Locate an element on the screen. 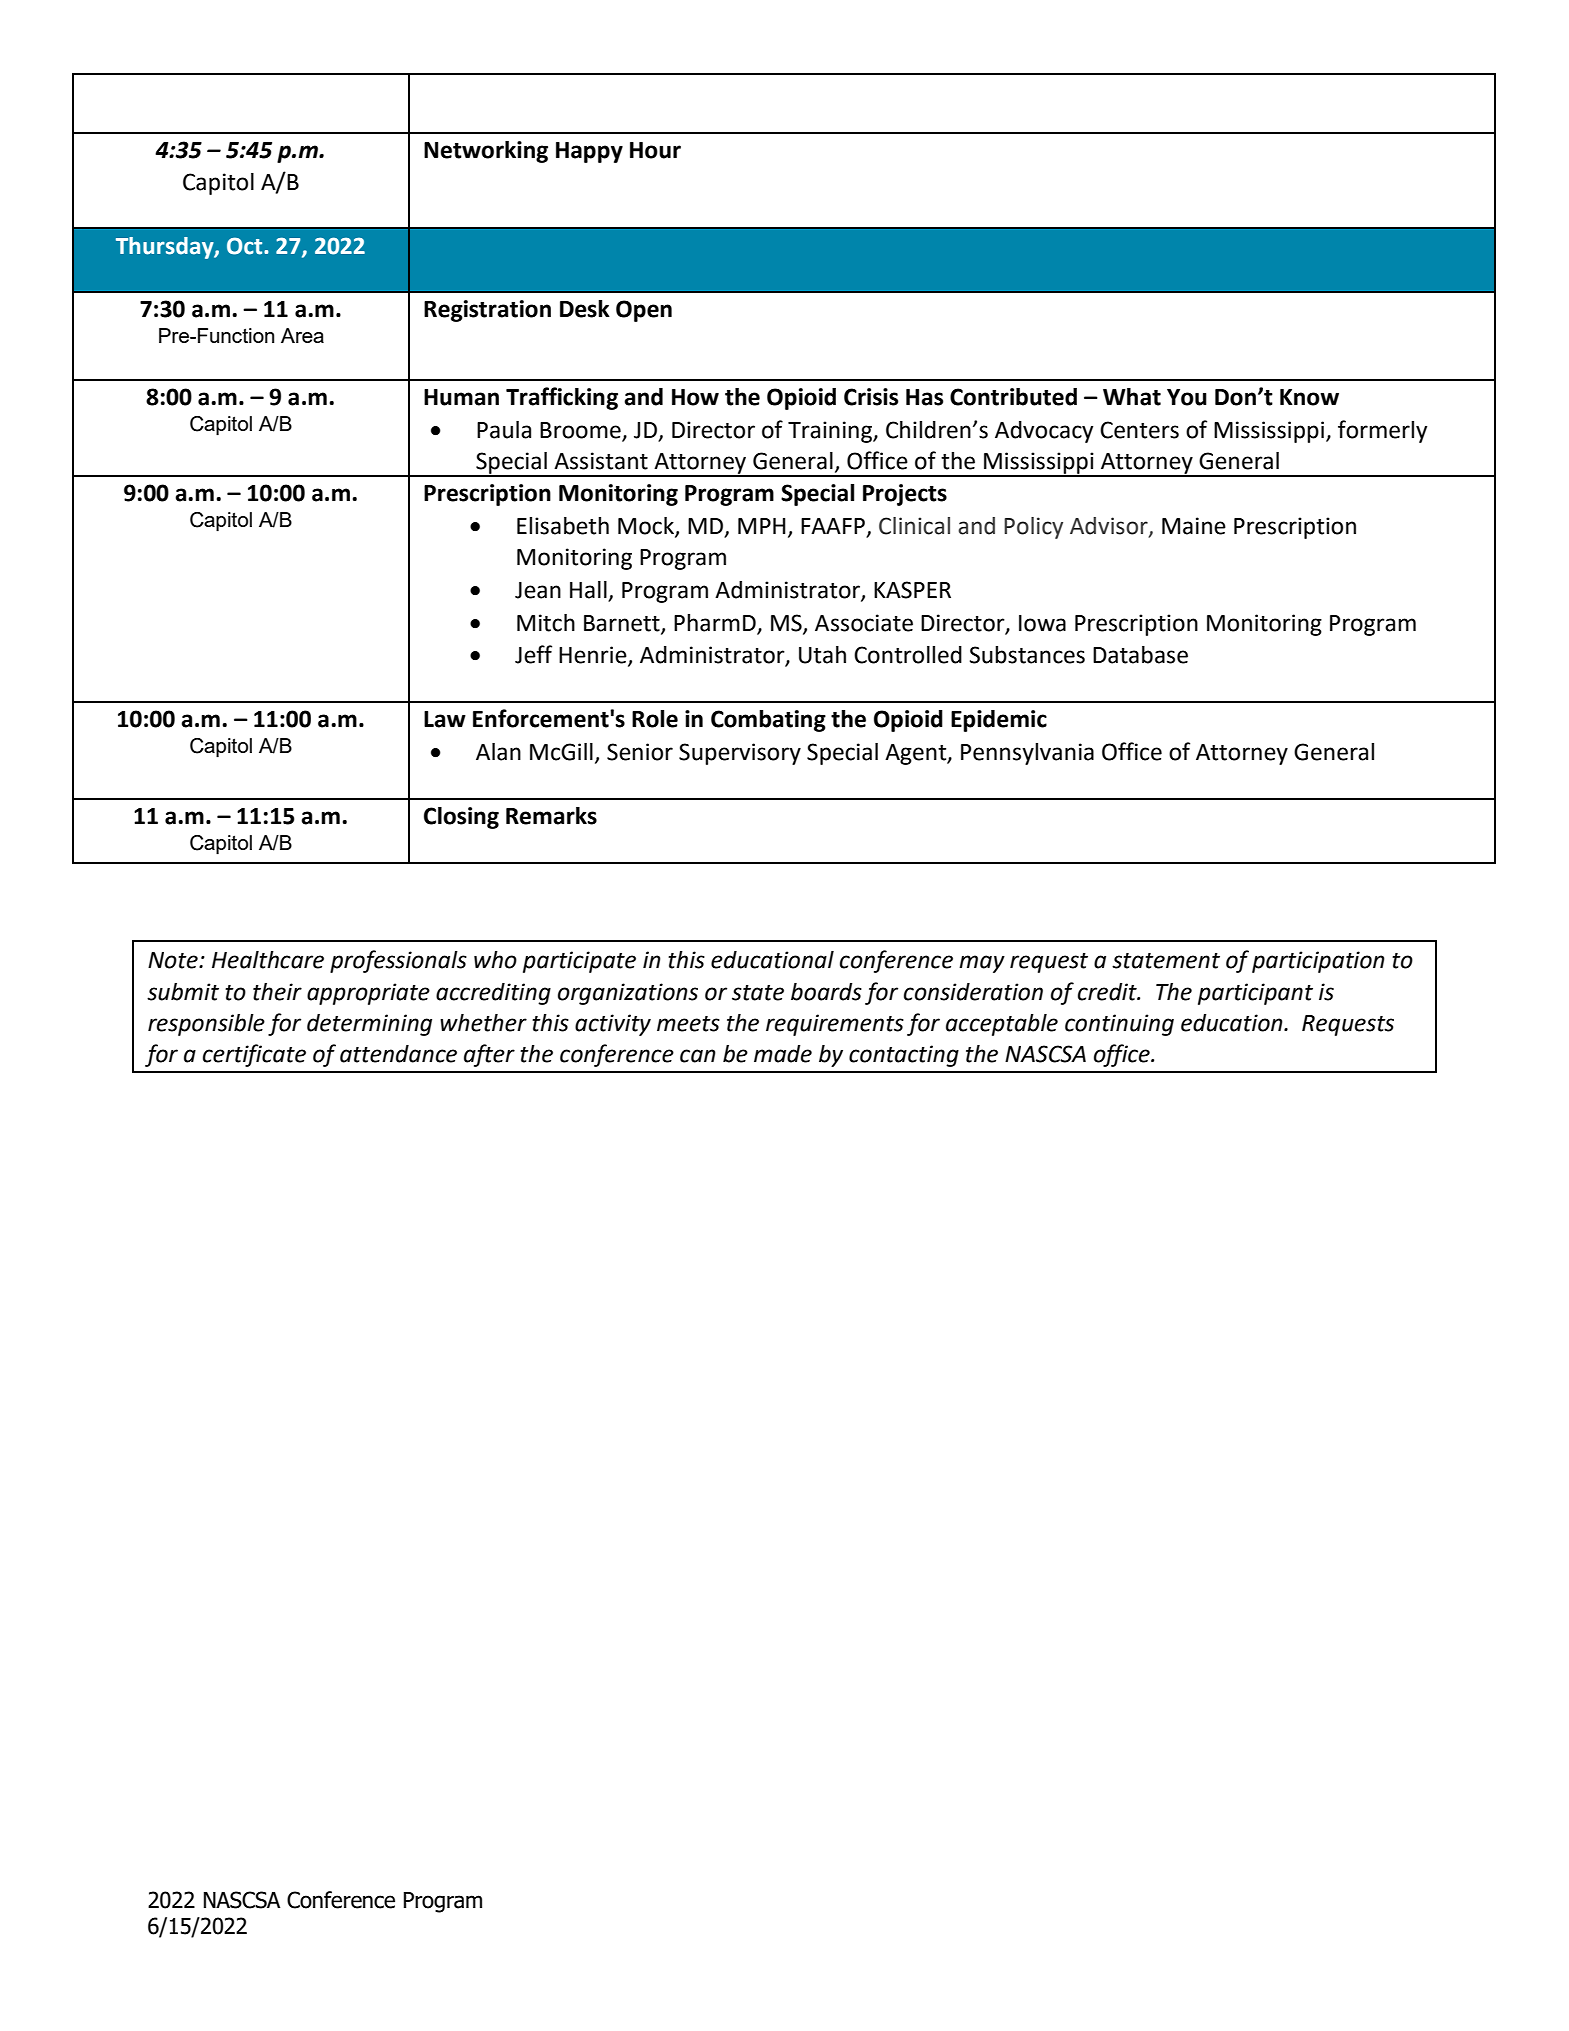 This screenshot has width=1569, height=2031. Centers is located at coordinates (1139, 430).
